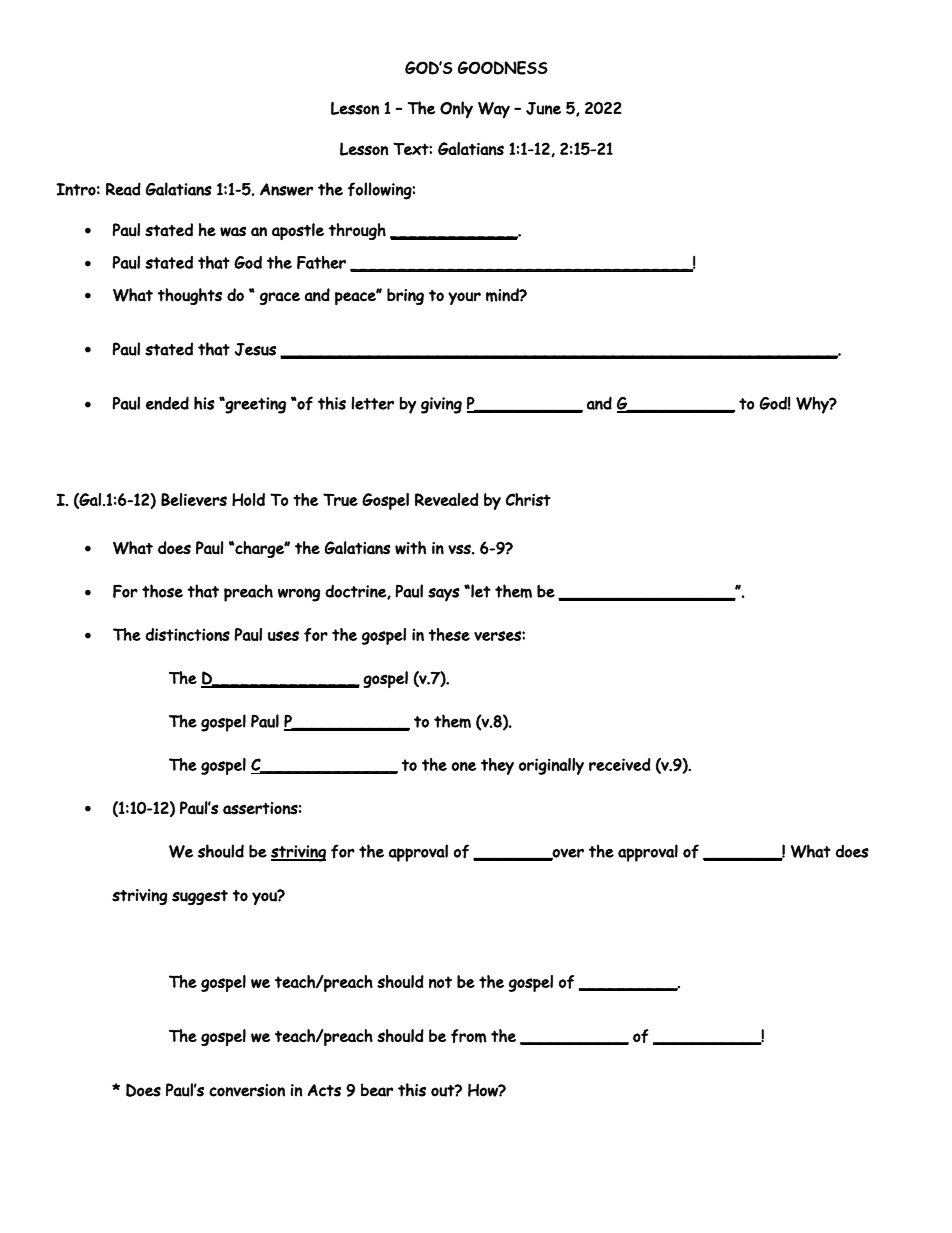  I want to click on thoughts, so click(190, 296).
